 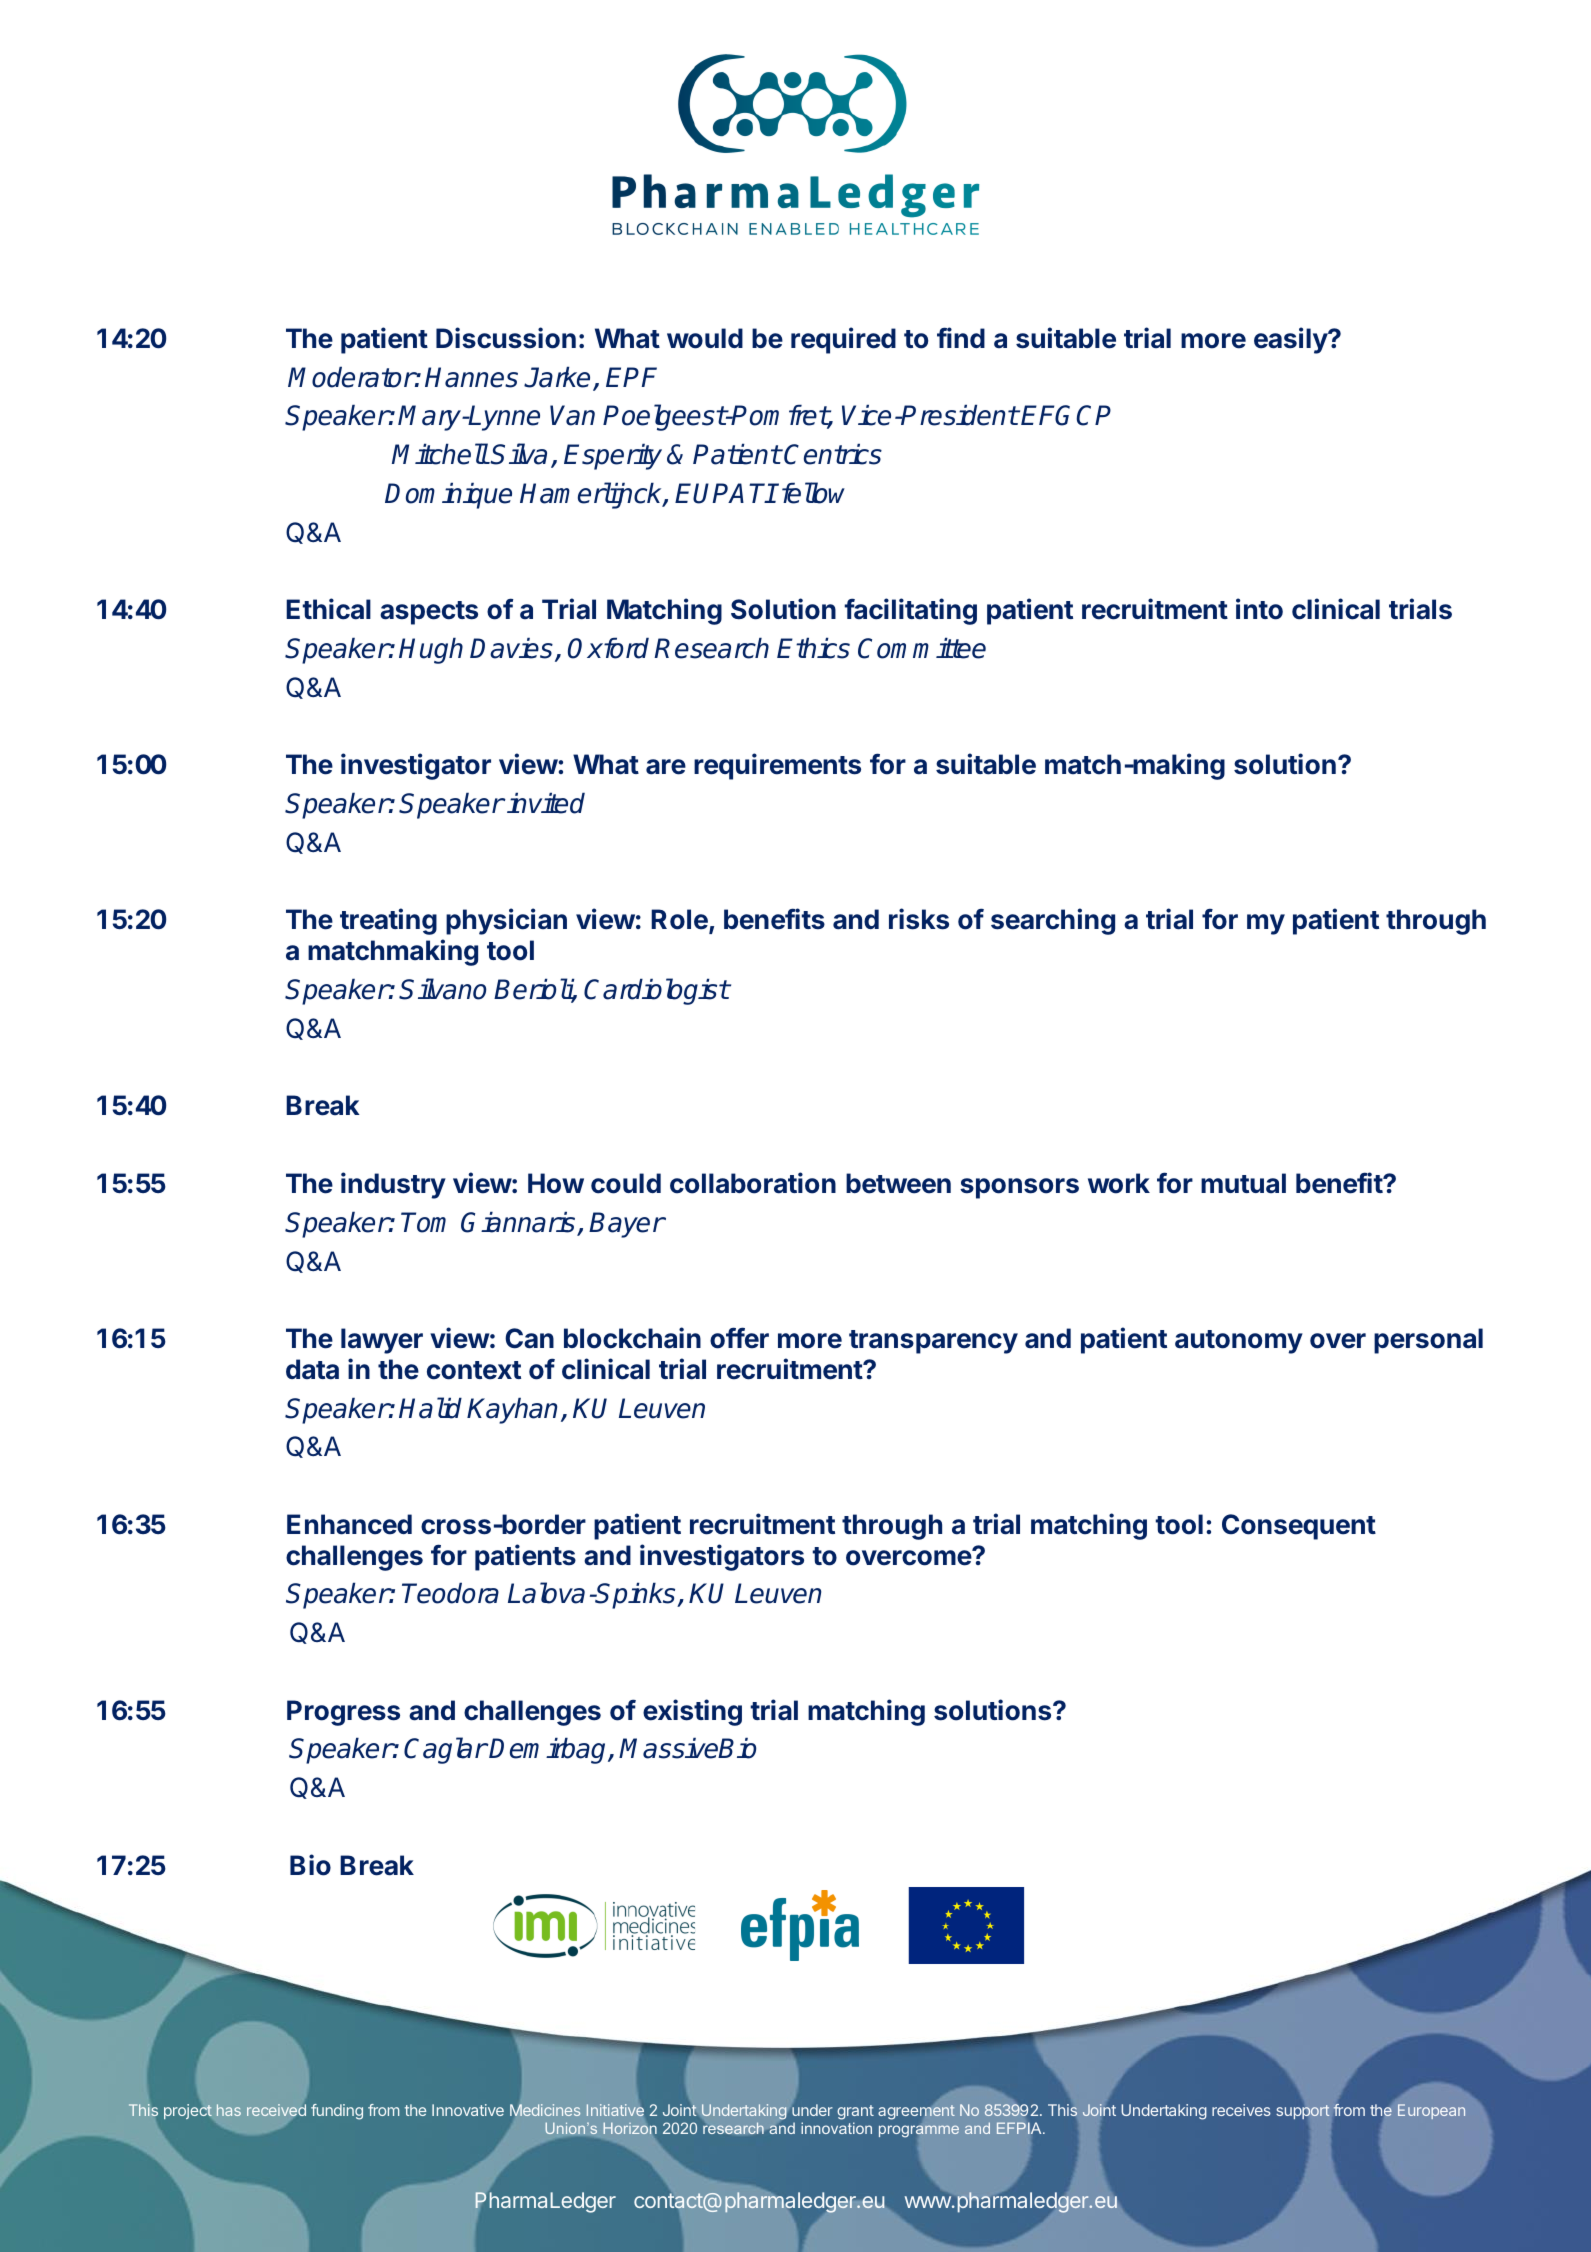 What do you see at coordinates (337, 2112) in the screenshot?
I see `funding` at bounding box center [337, 2112].
